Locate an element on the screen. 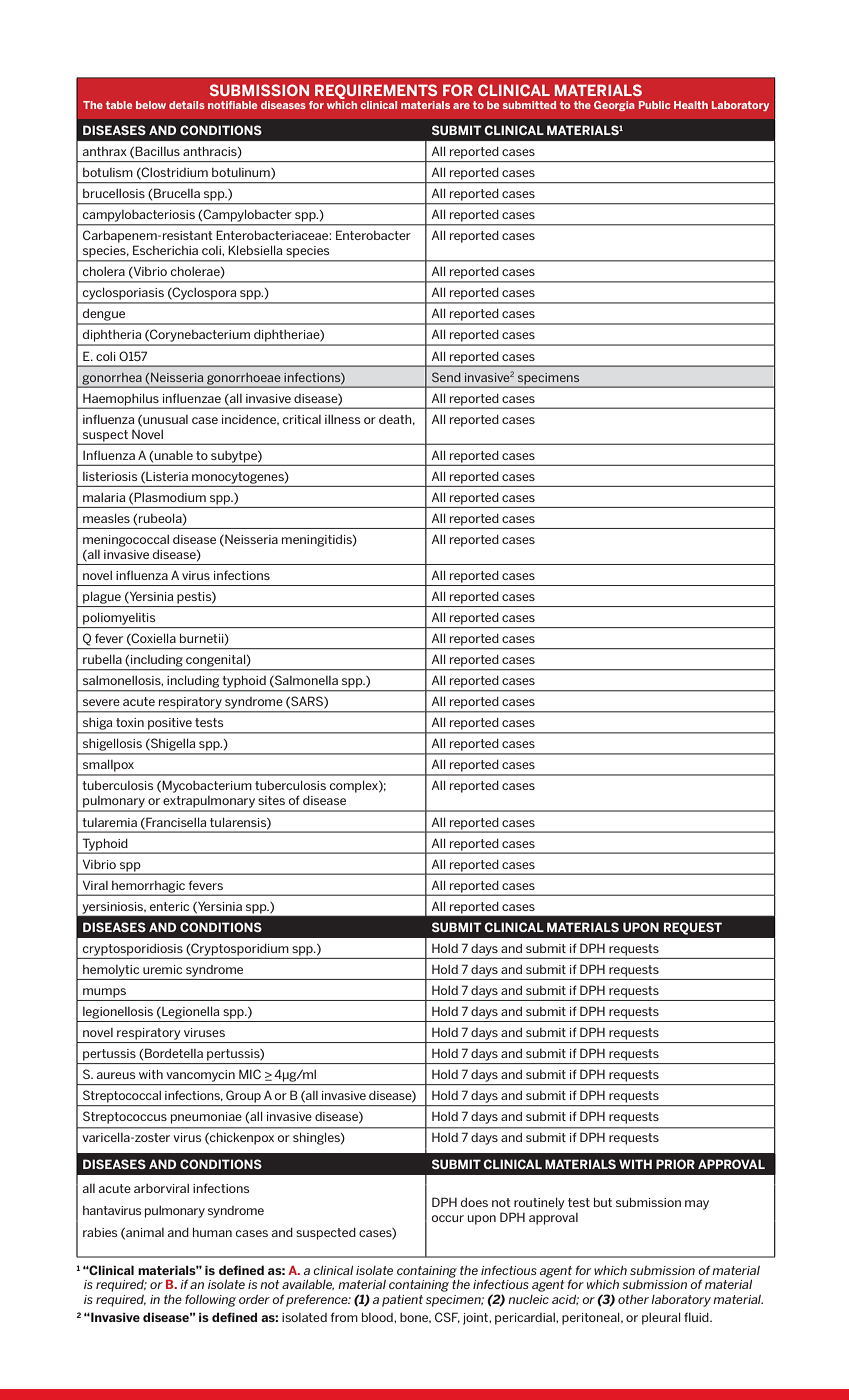  uremic is located at coordinates (162, 969).
